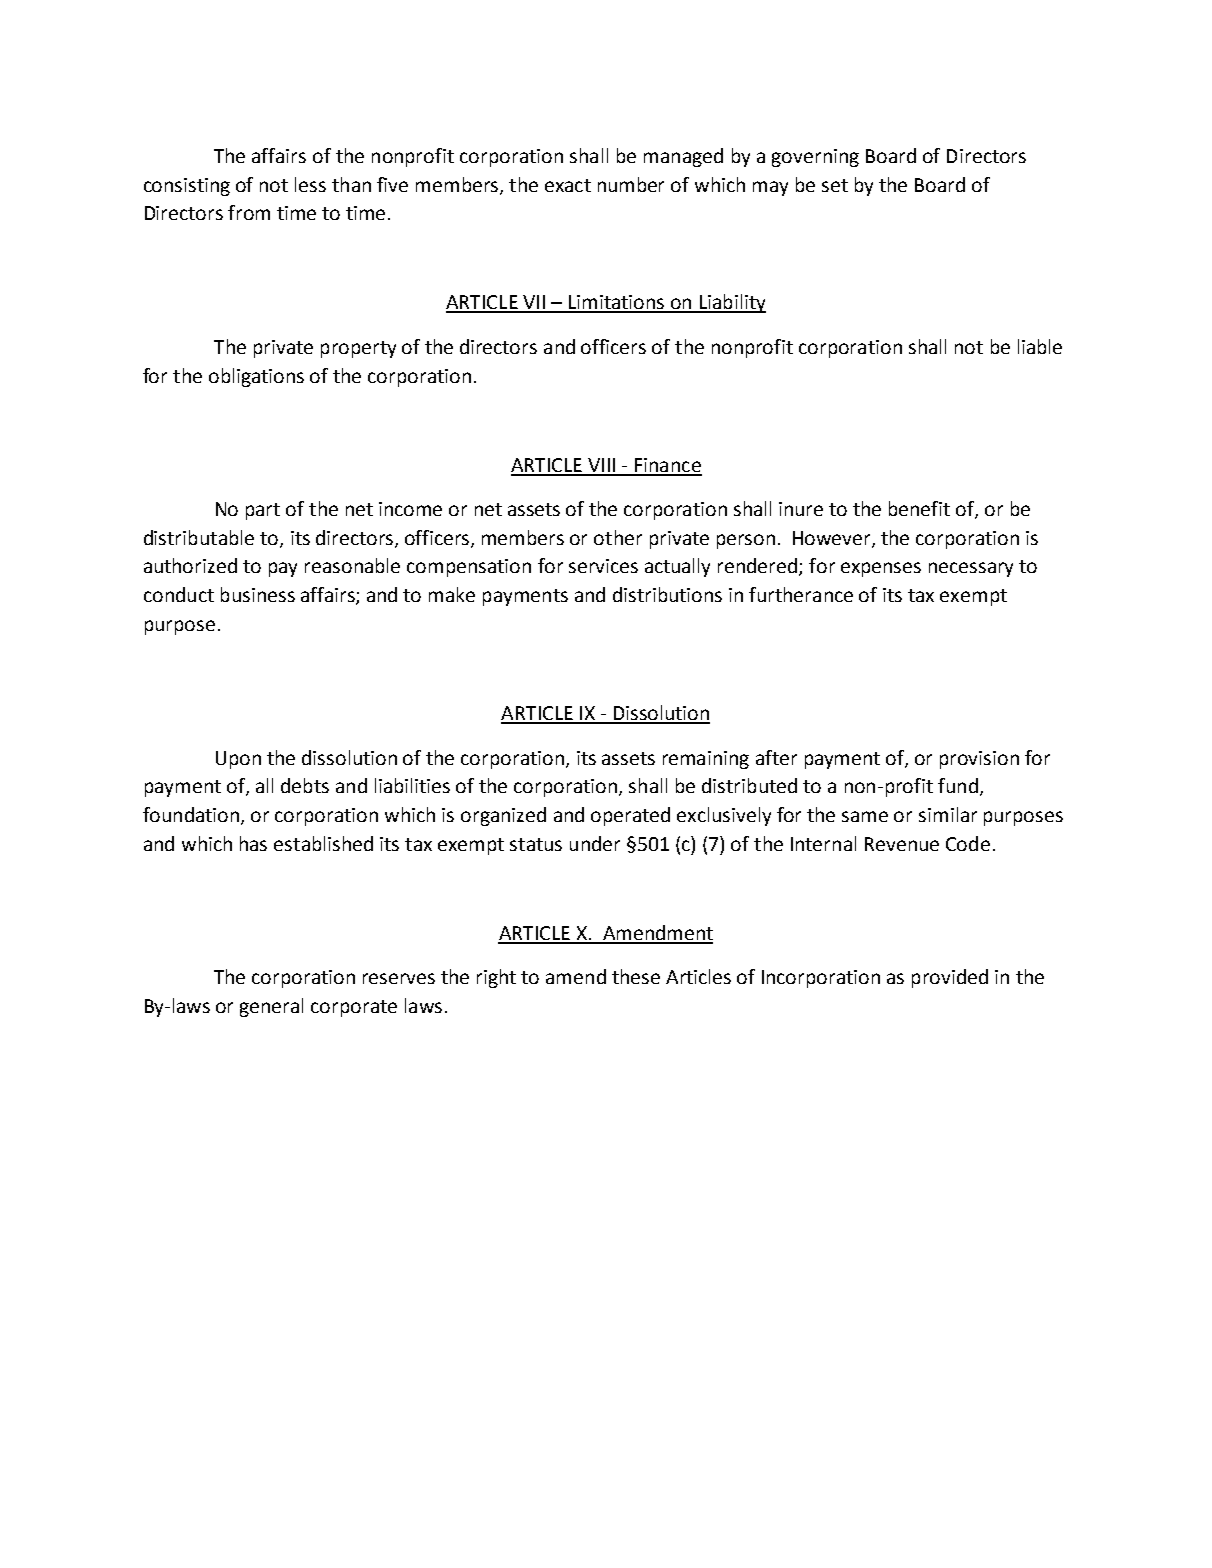  I want to click on business, so click(258, 594).
